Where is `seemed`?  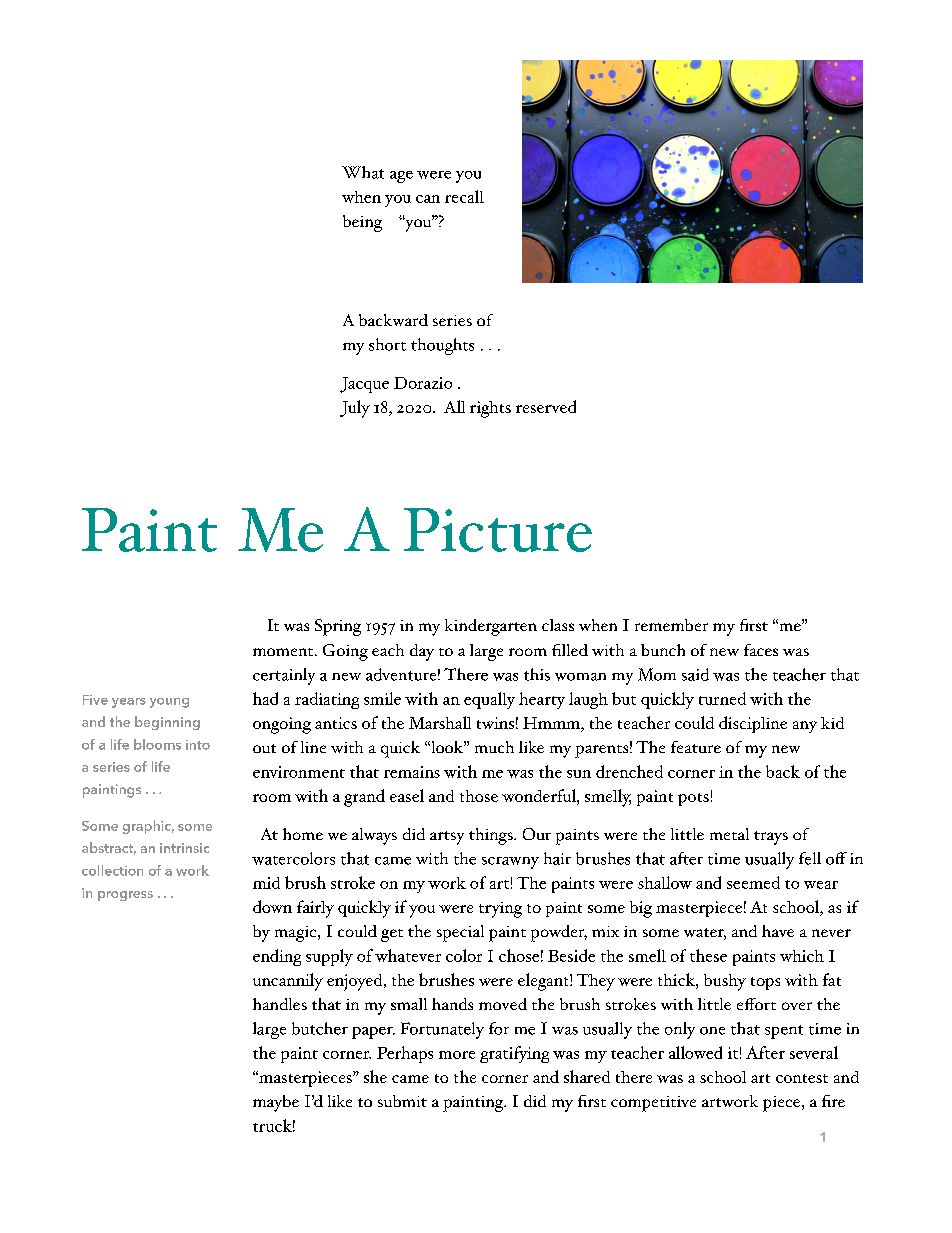
seemed is located at coordinates (753, 882).
